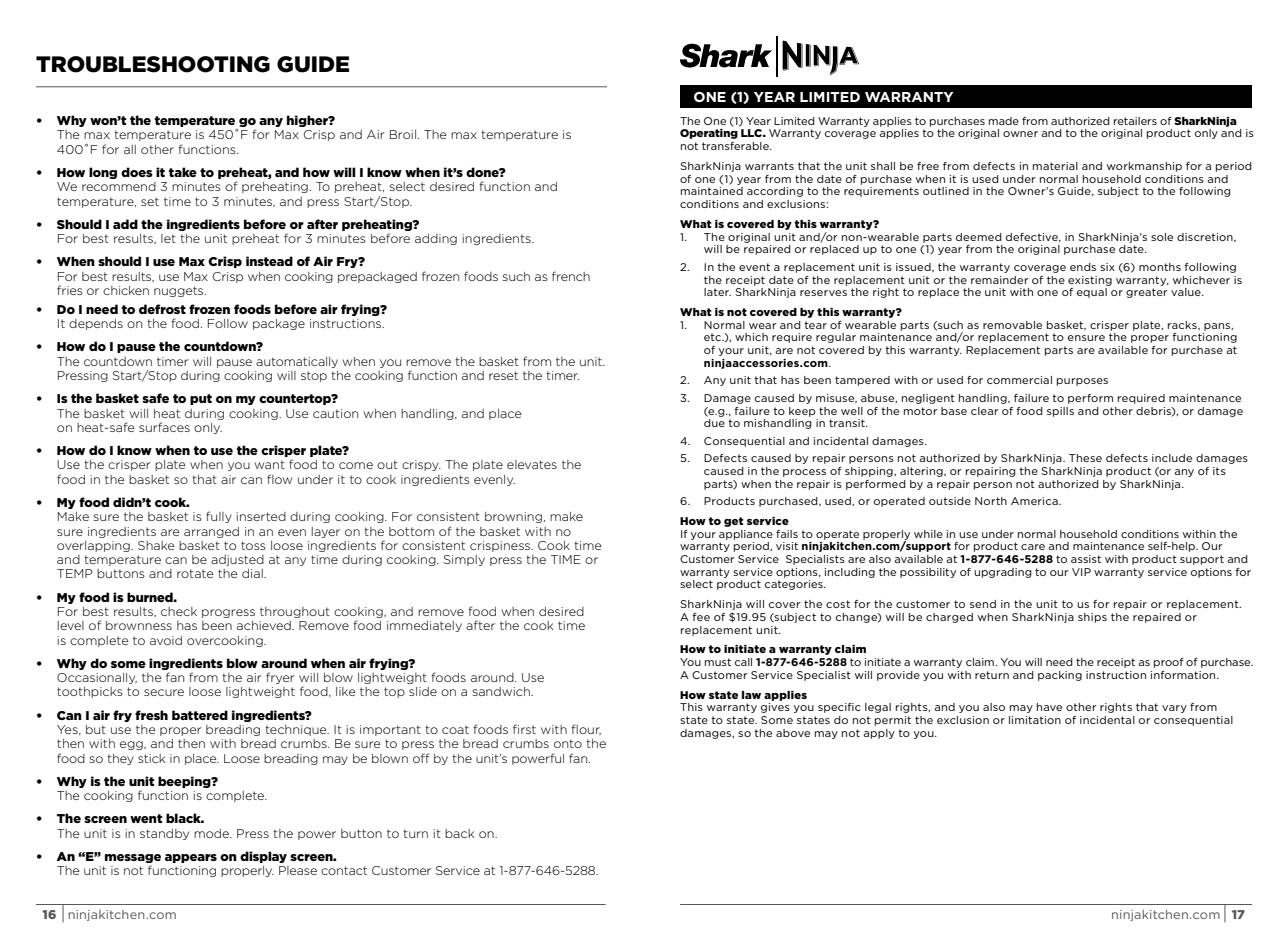  I want to click on mode, so click(213, 833).
